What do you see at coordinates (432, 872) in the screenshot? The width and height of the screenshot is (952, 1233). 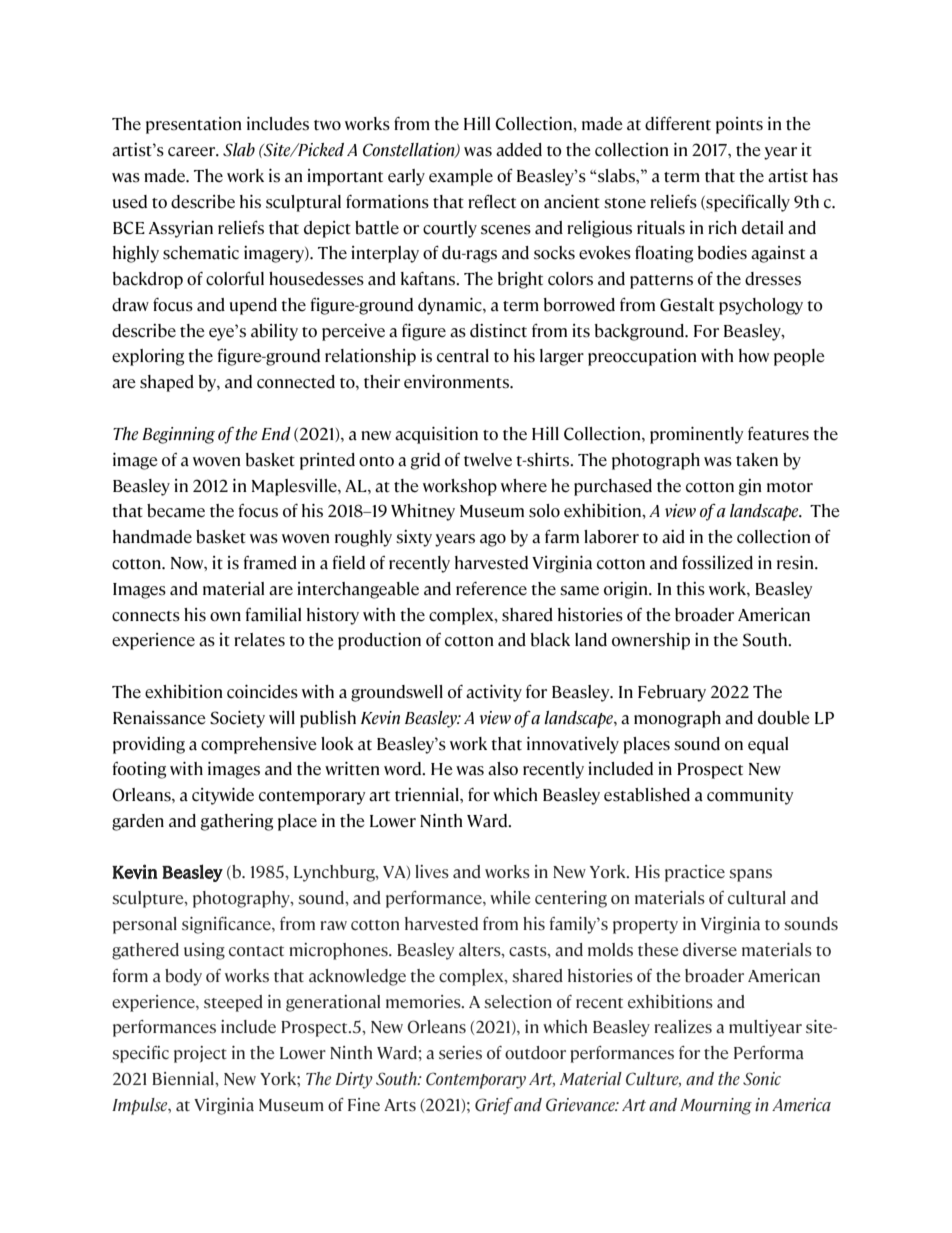 I see `lives` at bounding box center [432, 872].
